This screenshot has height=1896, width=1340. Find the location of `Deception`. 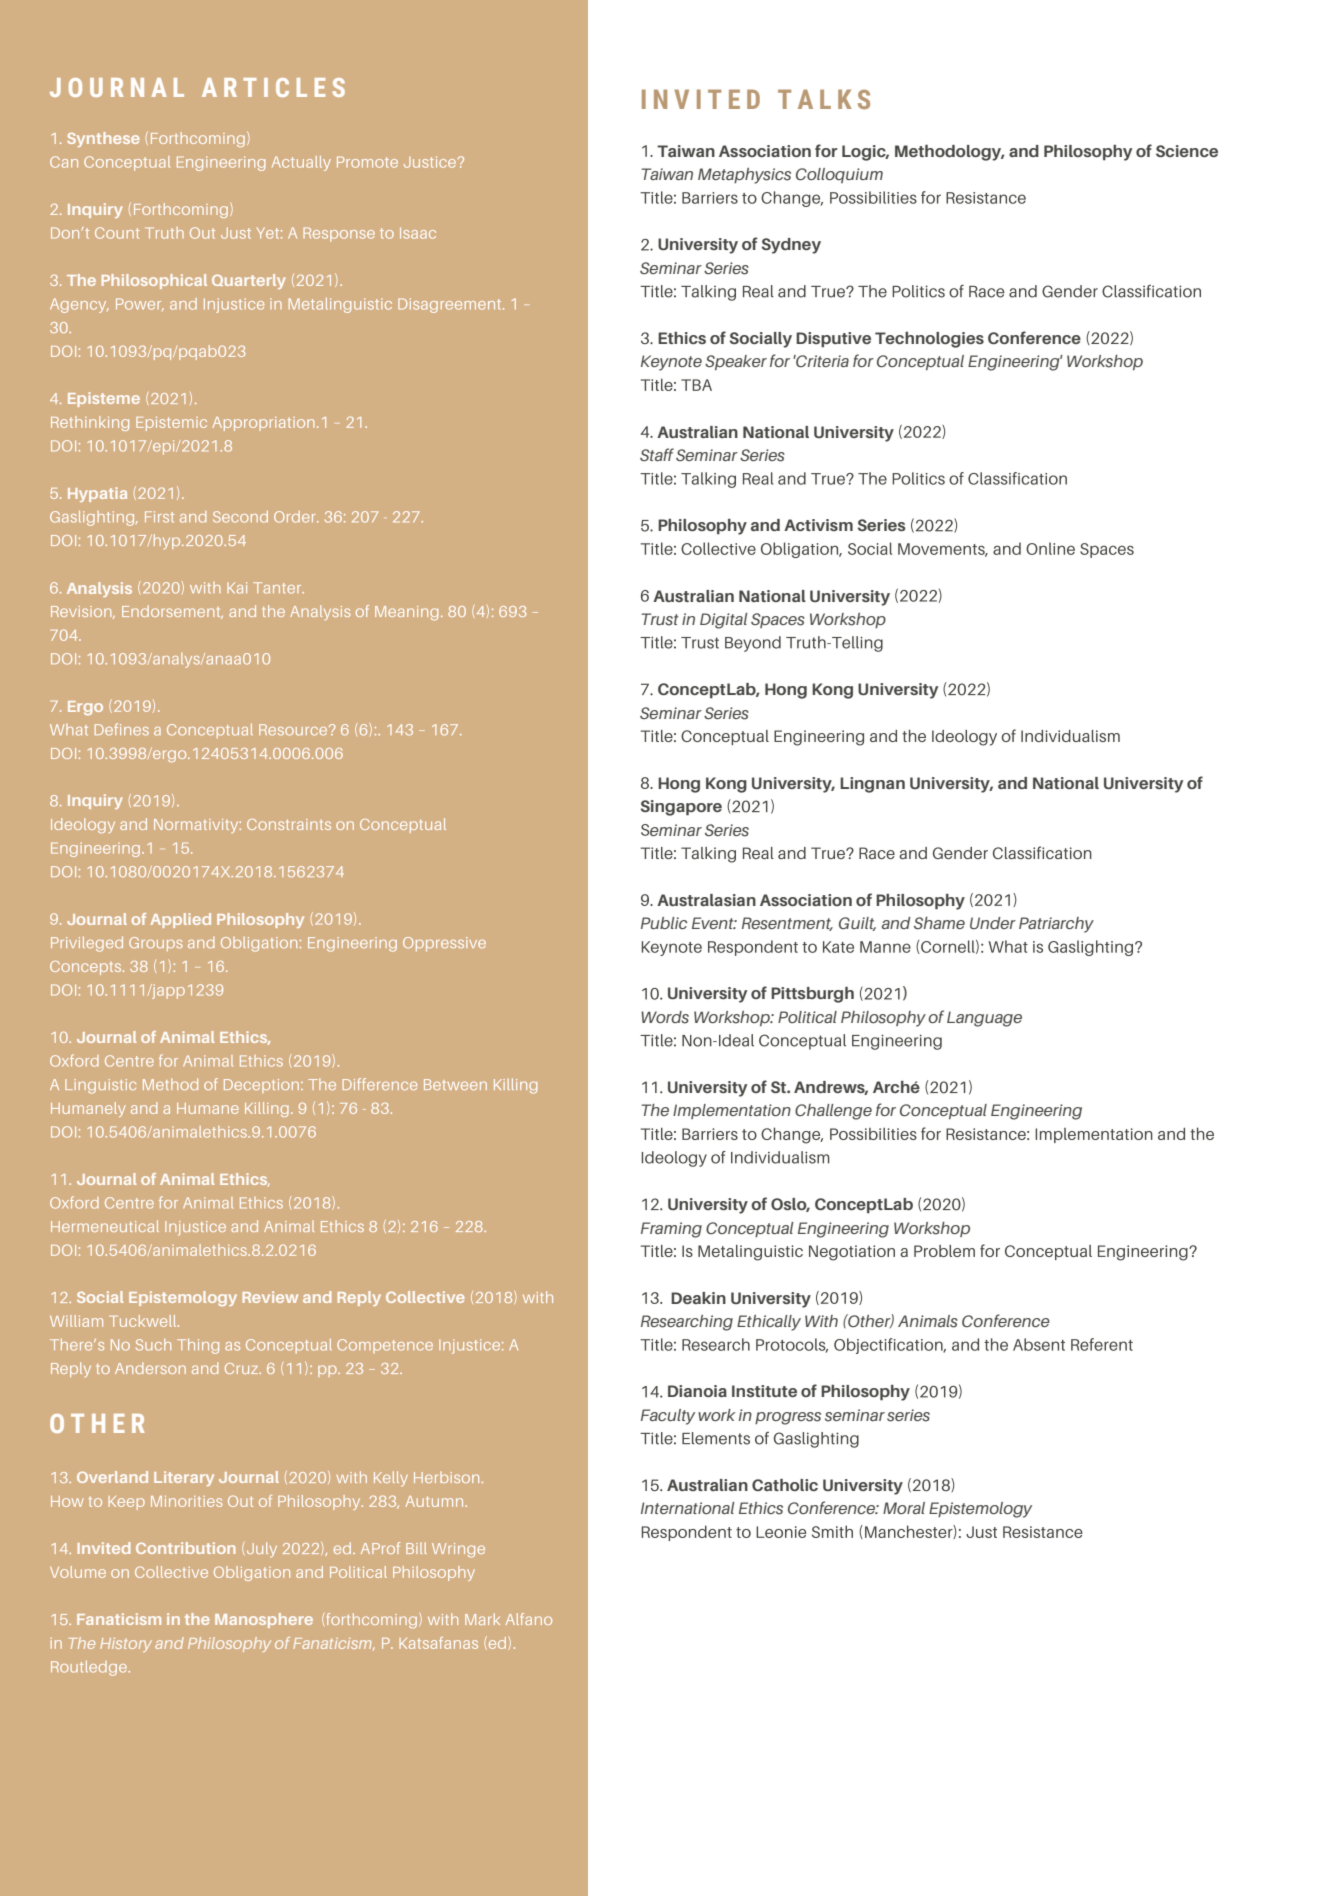

Deception is located at coordinates (261, 1086).
